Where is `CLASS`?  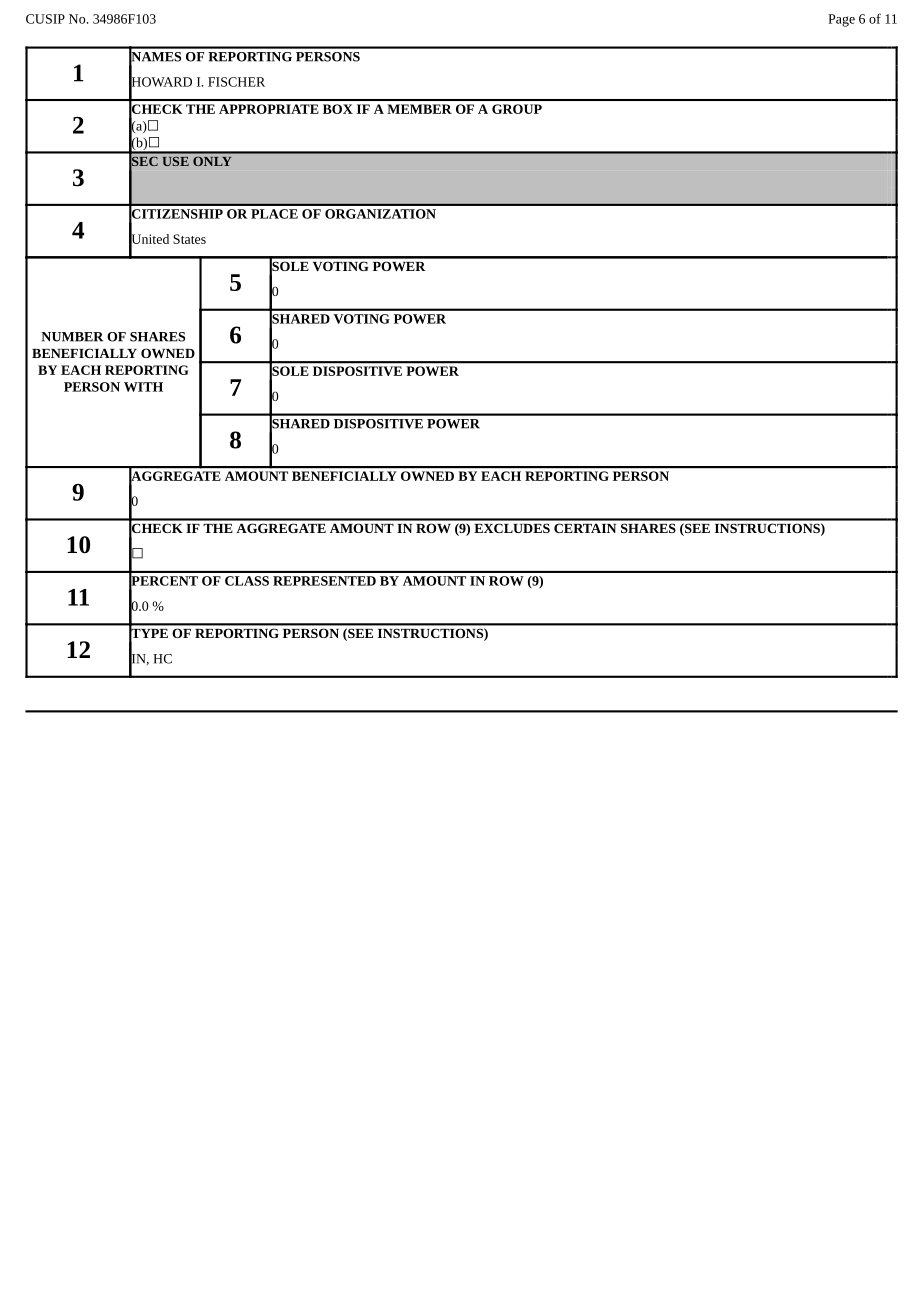
CLASS is located at coordinates (247, 581).
